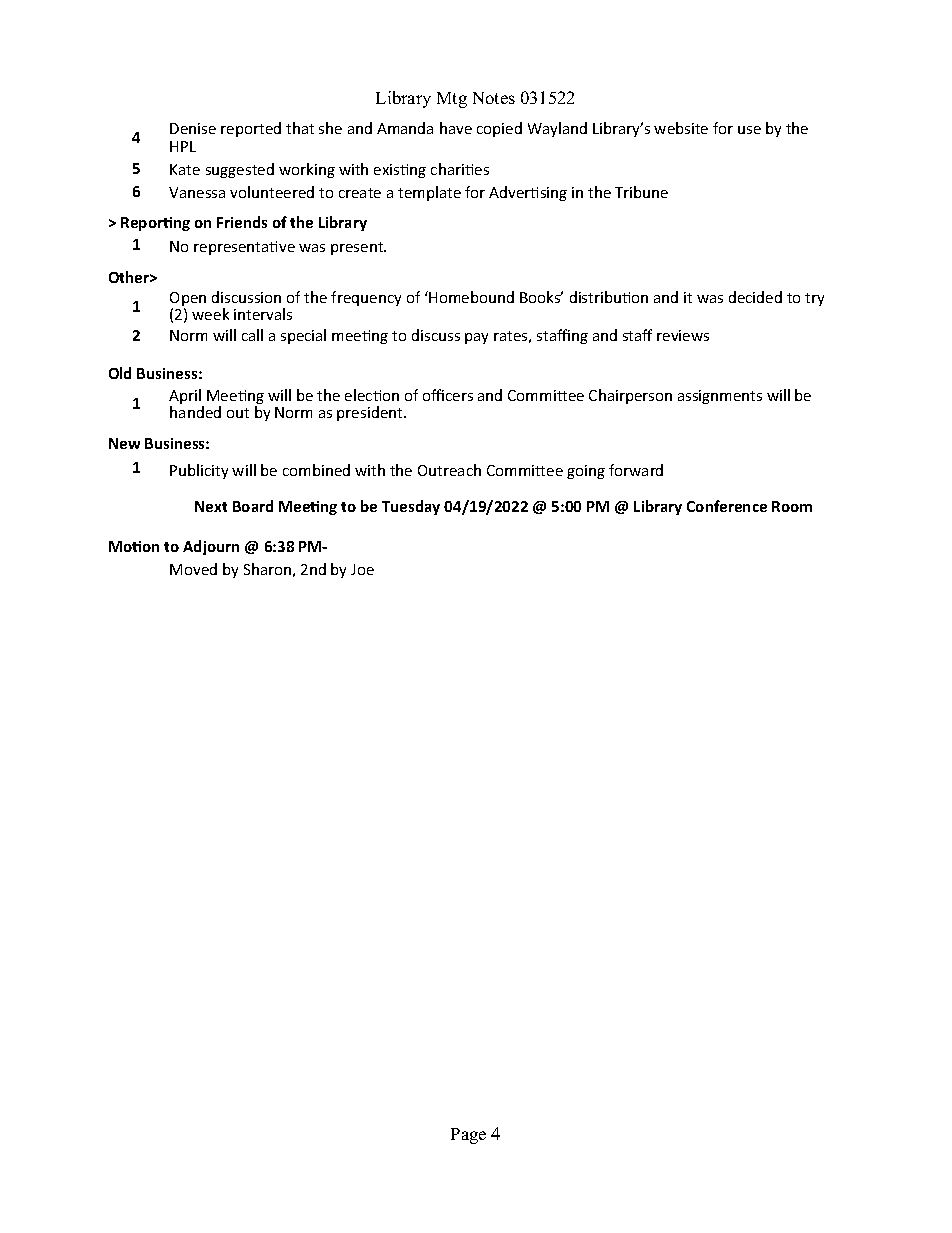 This page has height=1233, width=952. What do you see at coordinates (468, 1136) in the page?
I see `Page` at bounding box center [468, 1136].
